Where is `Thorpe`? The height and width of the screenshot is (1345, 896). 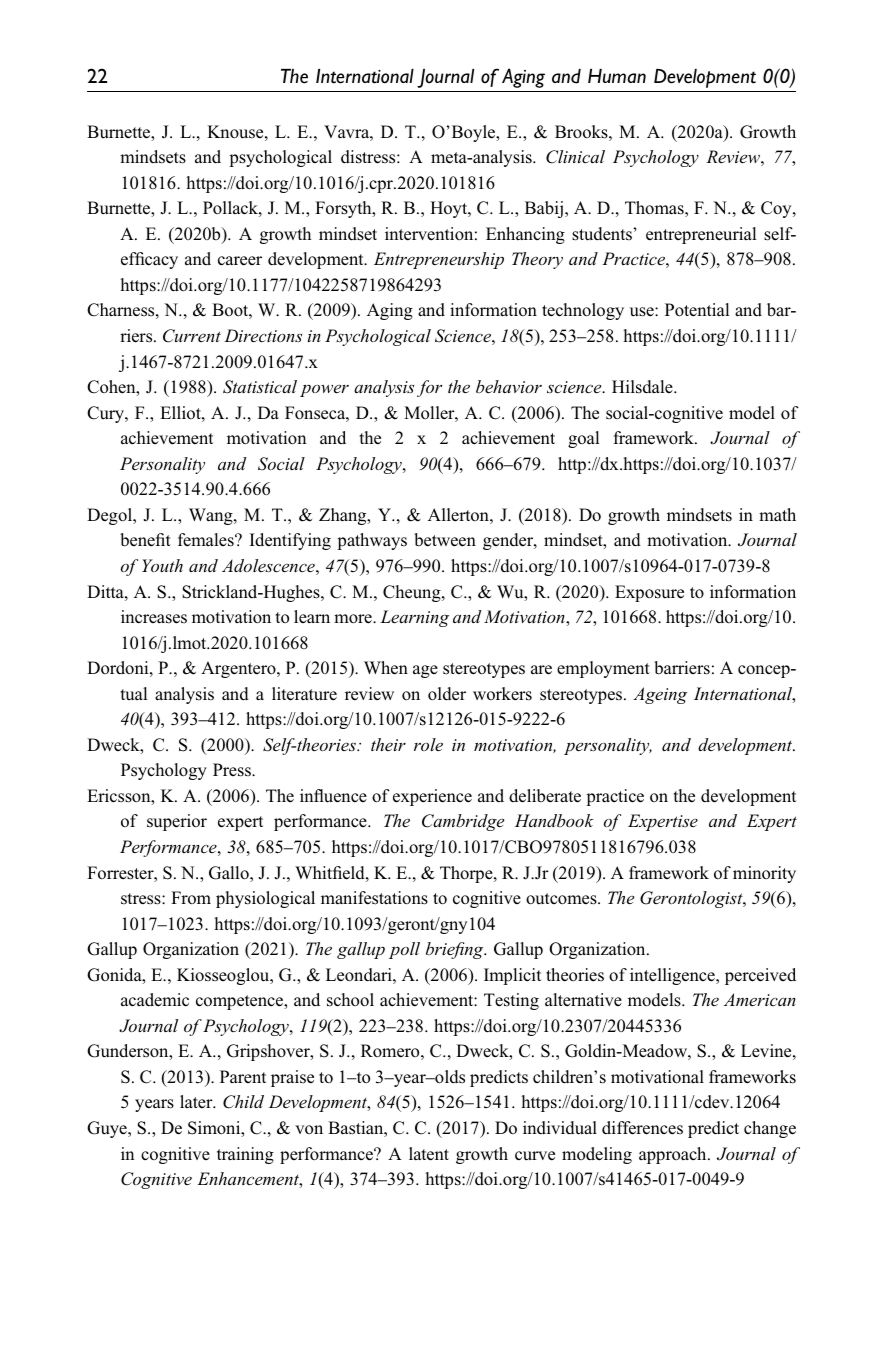 Thorpe is located at coordinates (467, 874).
